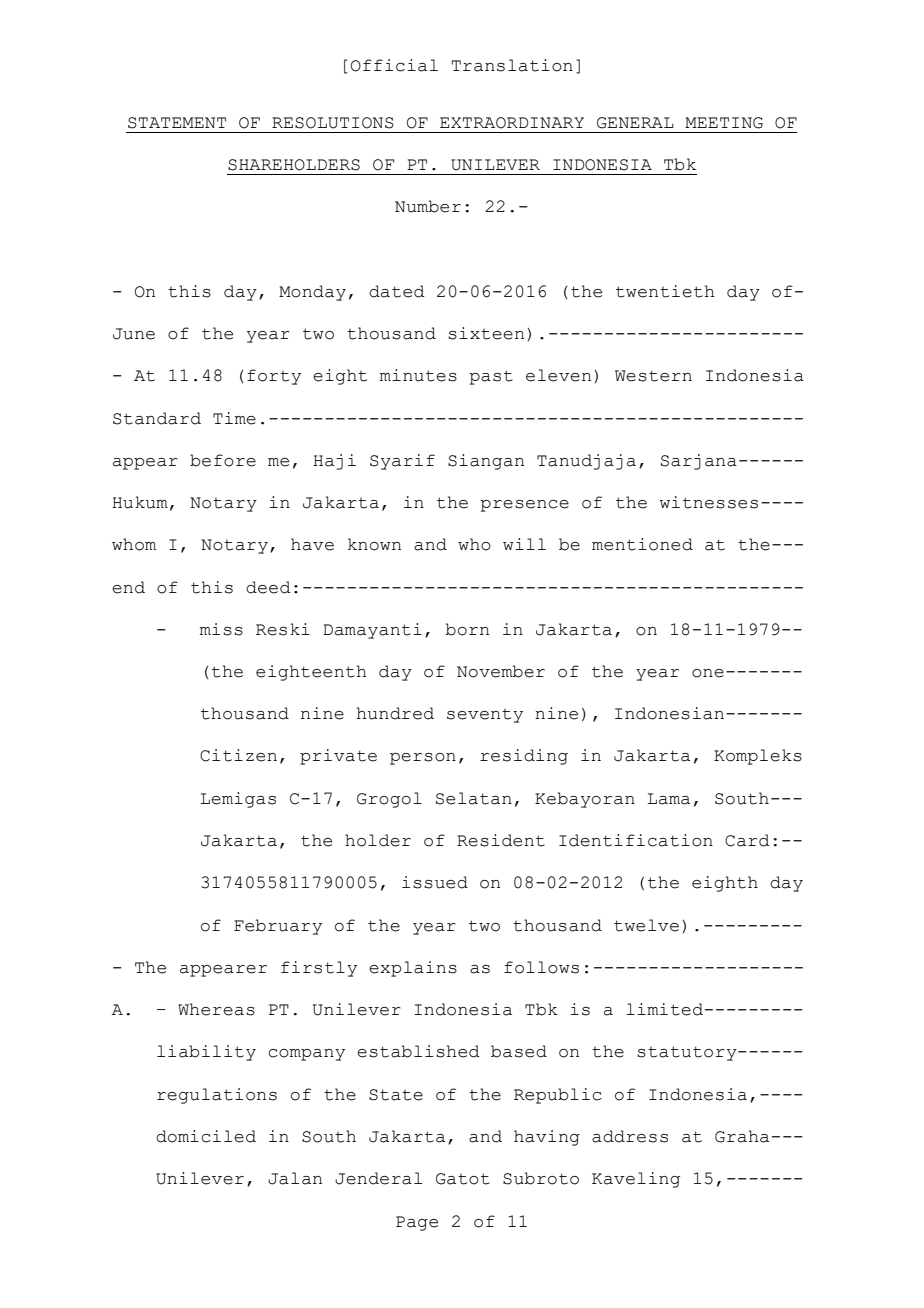 This screenshot has height=1308, width=924. Describe the element at coordinates (635, 123) in the screenshot. I see `GENERAL` at that location.
